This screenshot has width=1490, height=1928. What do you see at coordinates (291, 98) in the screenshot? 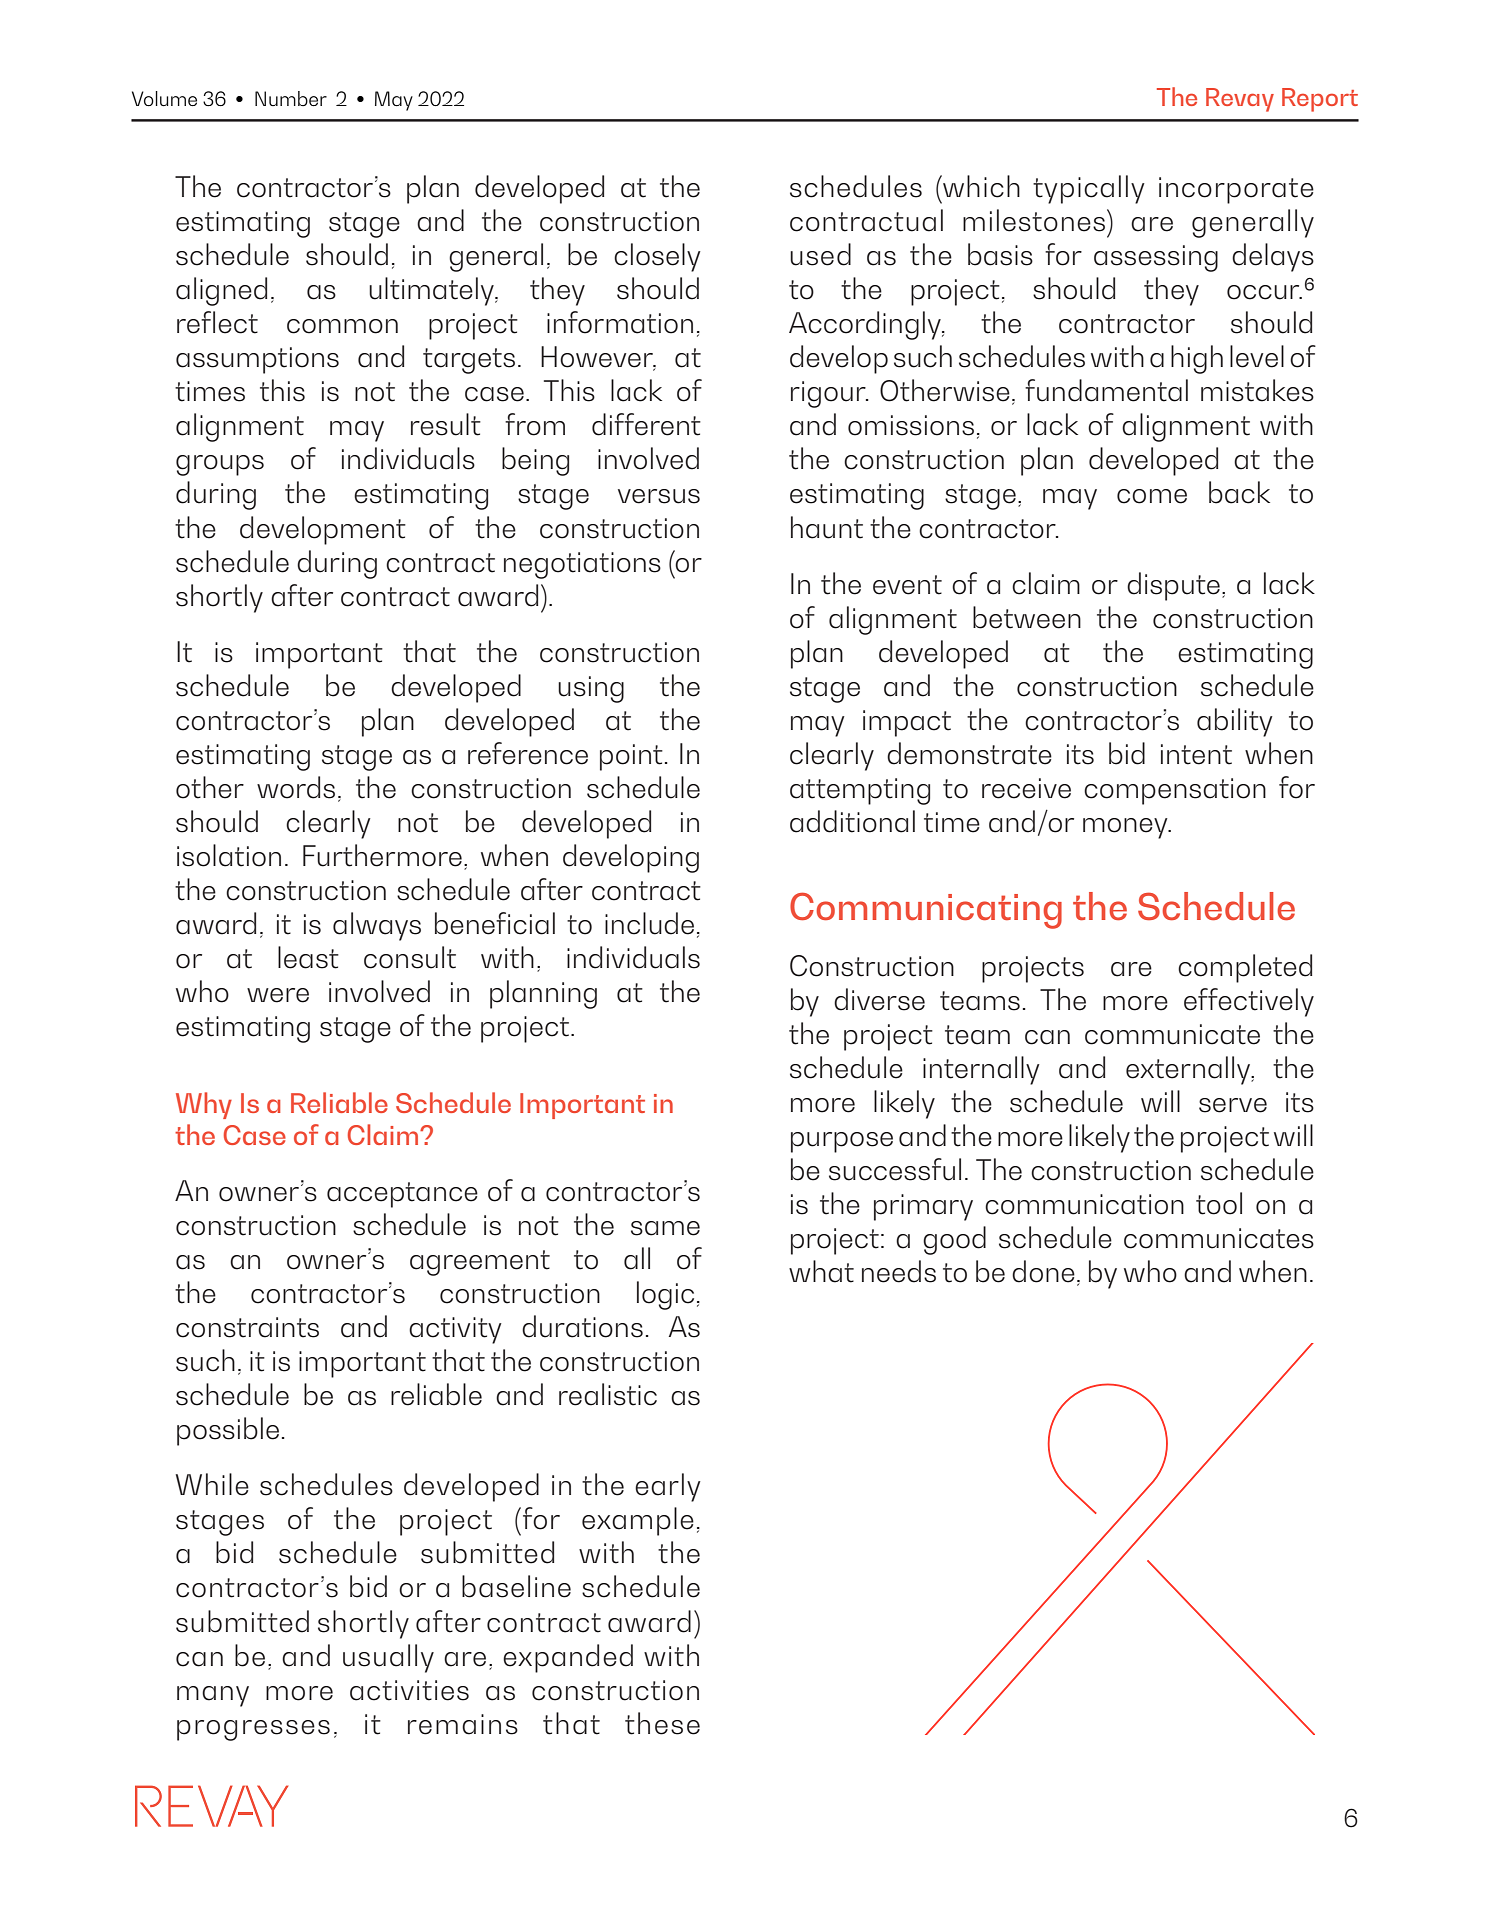
I see `Number` at bounding box center [291, 98].
